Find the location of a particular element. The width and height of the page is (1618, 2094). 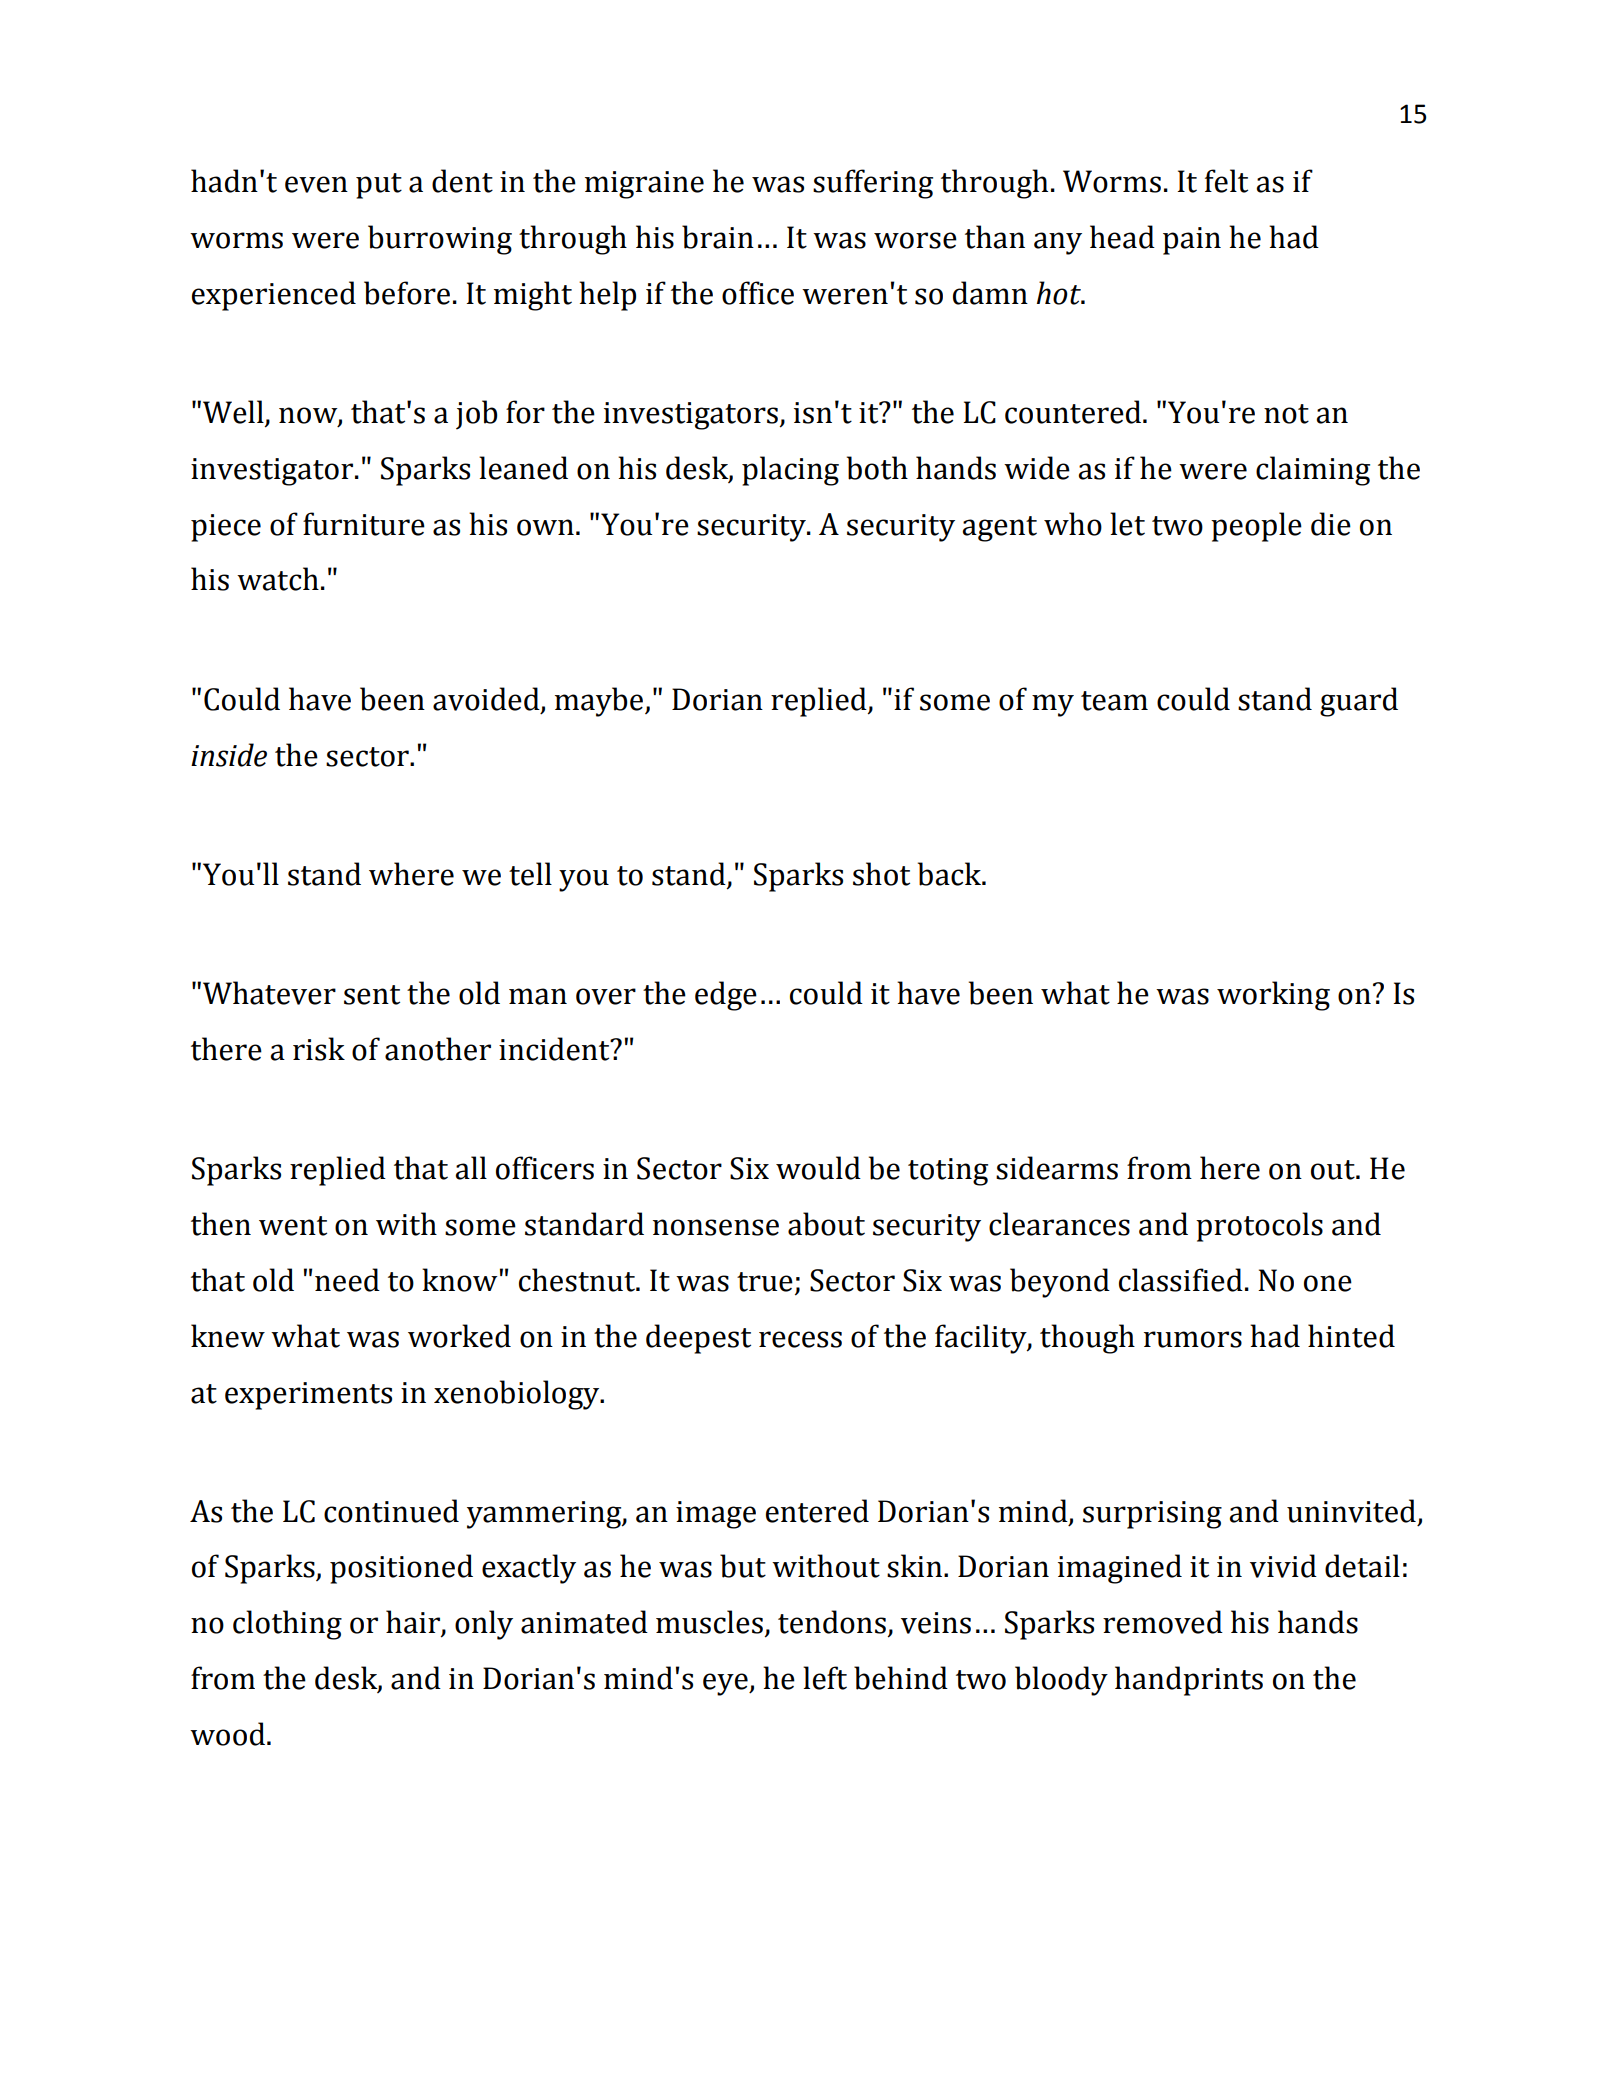

maybe is located at coordinates (600, 702).
